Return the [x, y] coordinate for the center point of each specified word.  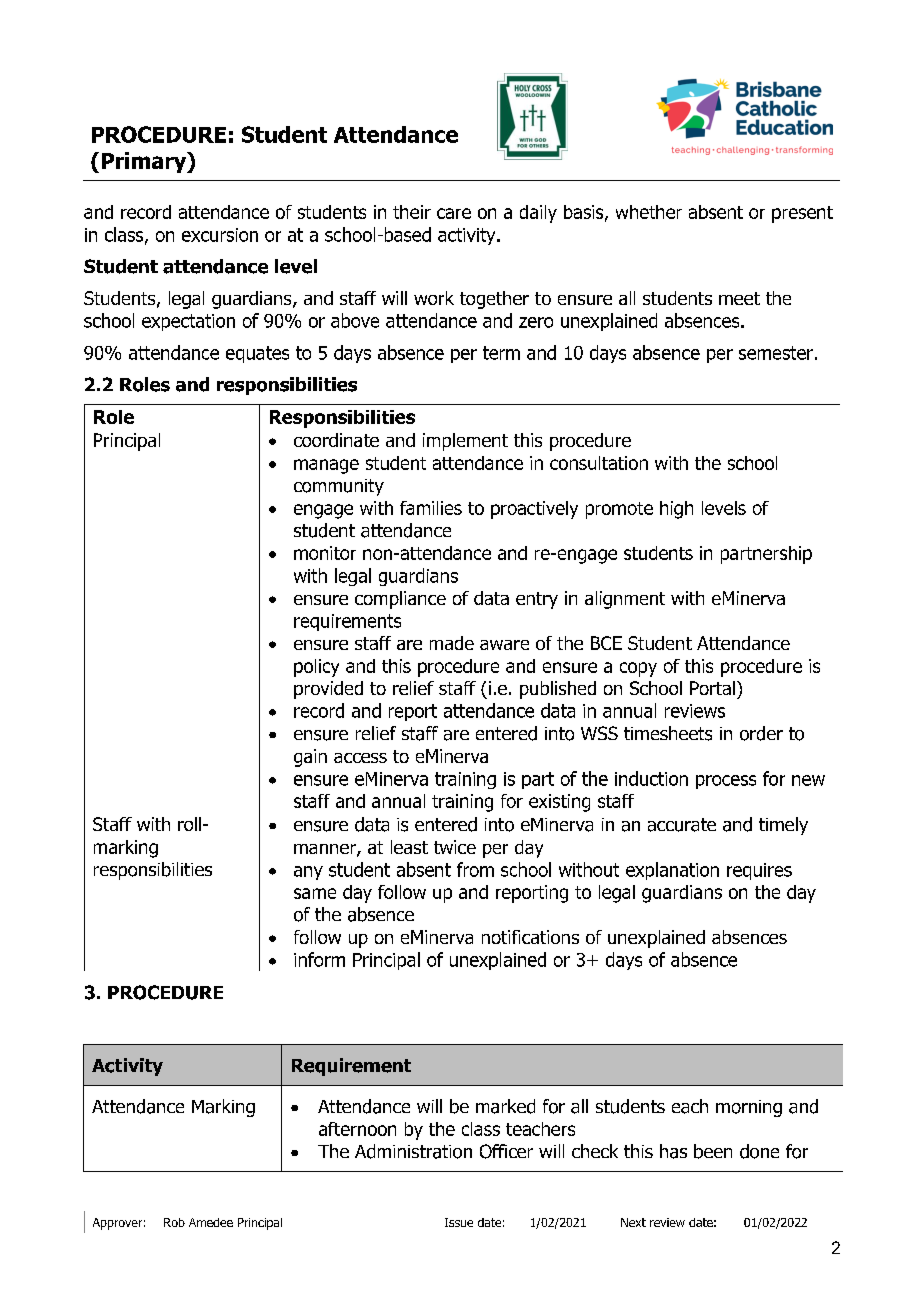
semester [776, 353]
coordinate [336, 440]
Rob [174, 1222]
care [454, 213]
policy [316, 668]
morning [749, 1108]
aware [504, 645]
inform [319, 959]
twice [455, 847]
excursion [220, 235]
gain [310, 758]
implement [465, 442]
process [726, 782]
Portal [712, 688]
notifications [530, 937]
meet [739, 298]
